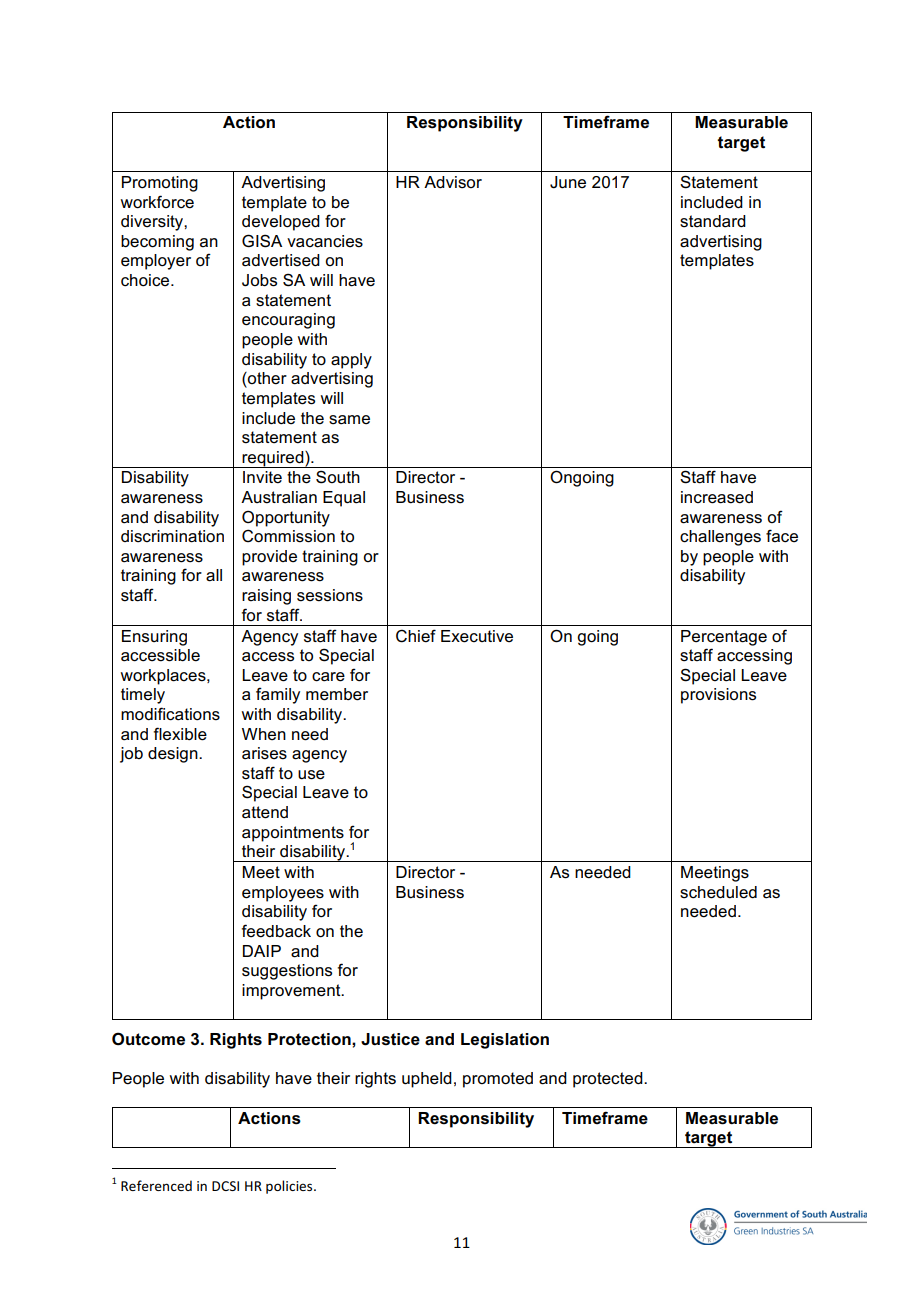 Image resolution: width=924 pixels, height=1308 pixels. I want to click on upheld, so click(427, 1080).
